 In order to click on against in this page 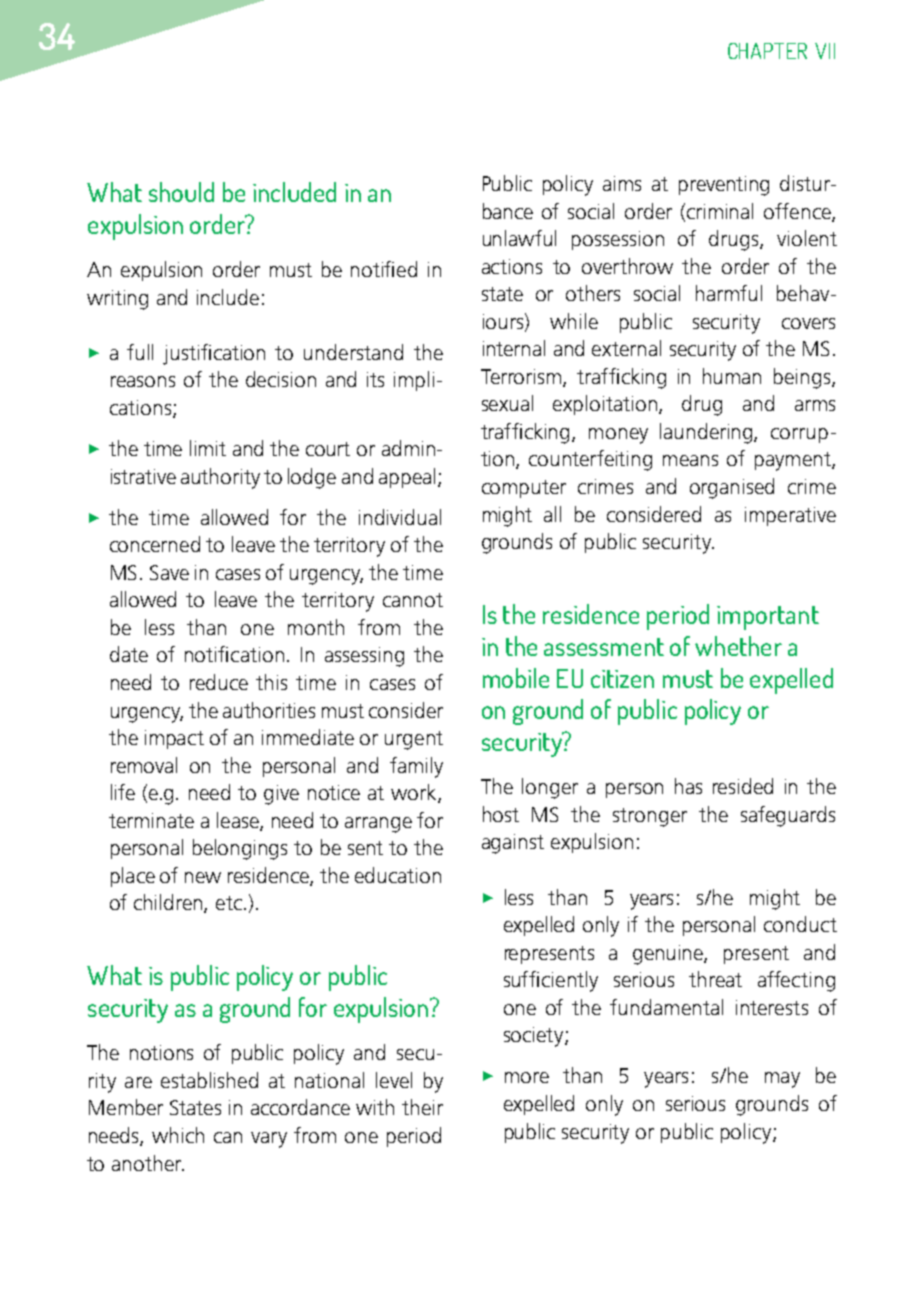, I will do `click(513, 844)`.
